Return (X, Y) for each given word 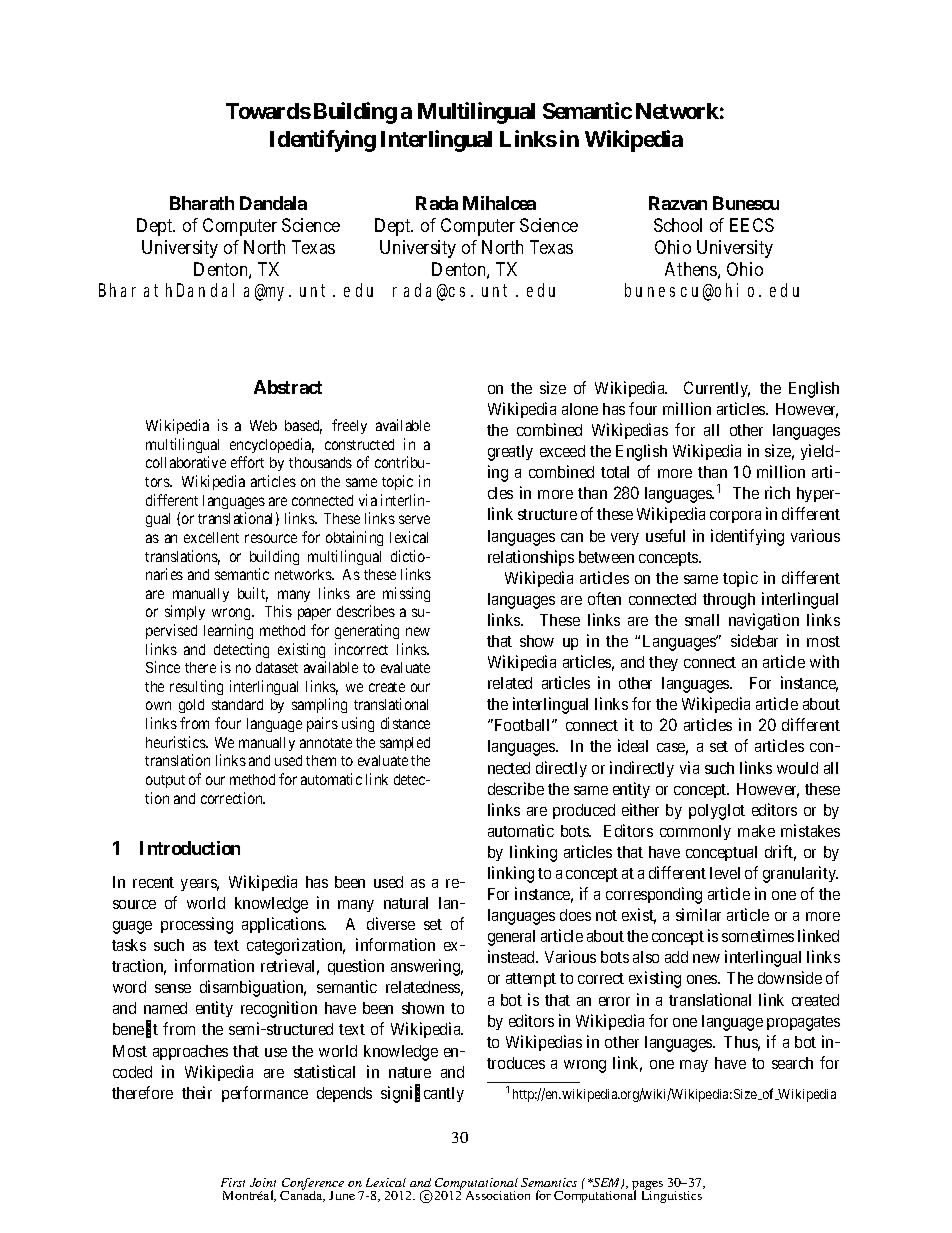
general (511, 938)
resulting (196, 687)
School (678, 225)
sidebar (754, 640)
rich (777, 492)
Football (522, 725)
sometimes (758, 935)
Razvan (678, 203)
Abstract (288, 387)
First (233, 1182)
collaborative (186, 462)
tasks (129, 945)
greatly (510, 453)
